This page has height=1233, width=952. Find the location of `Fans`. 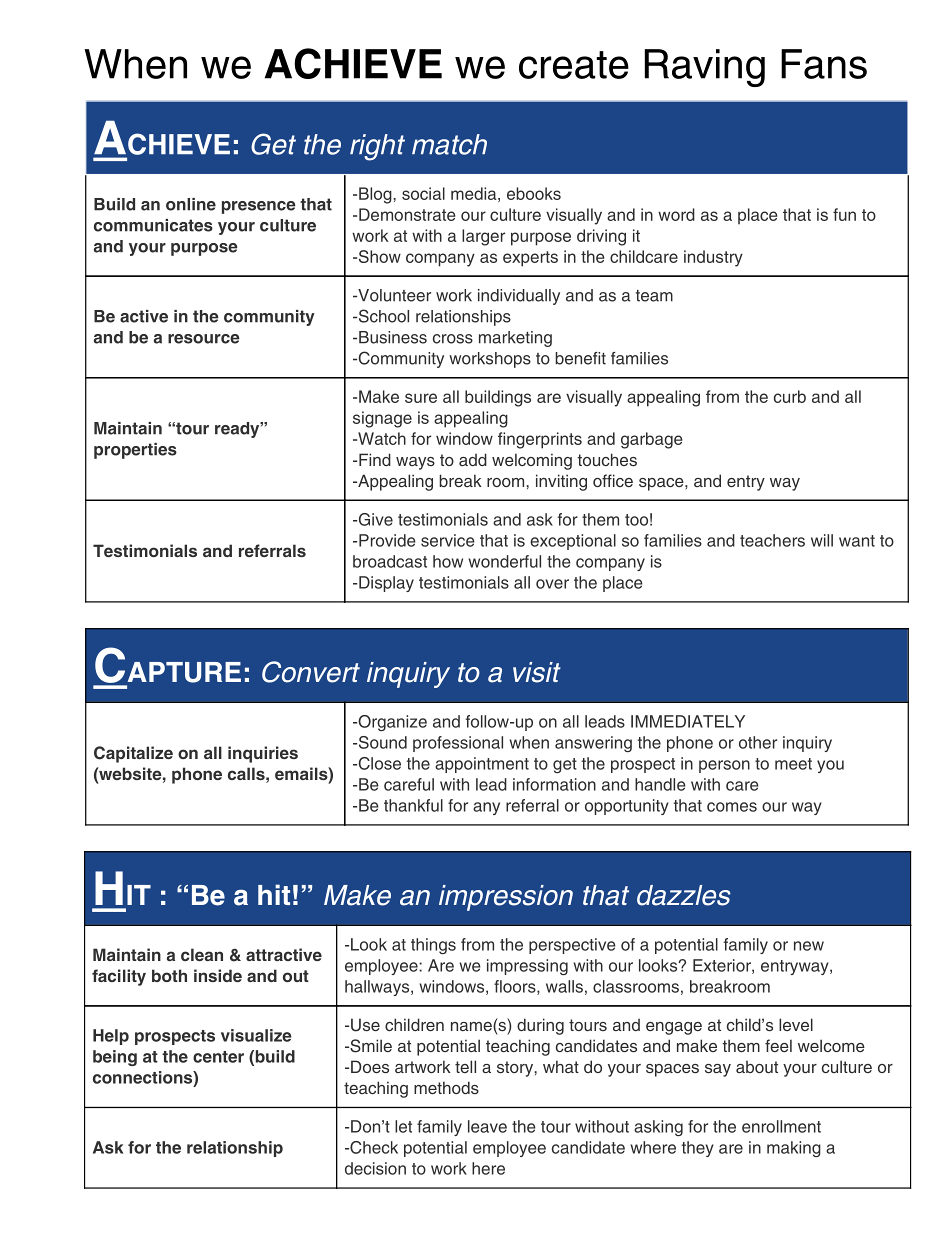

Fans is located at coordinates (824, 64).
